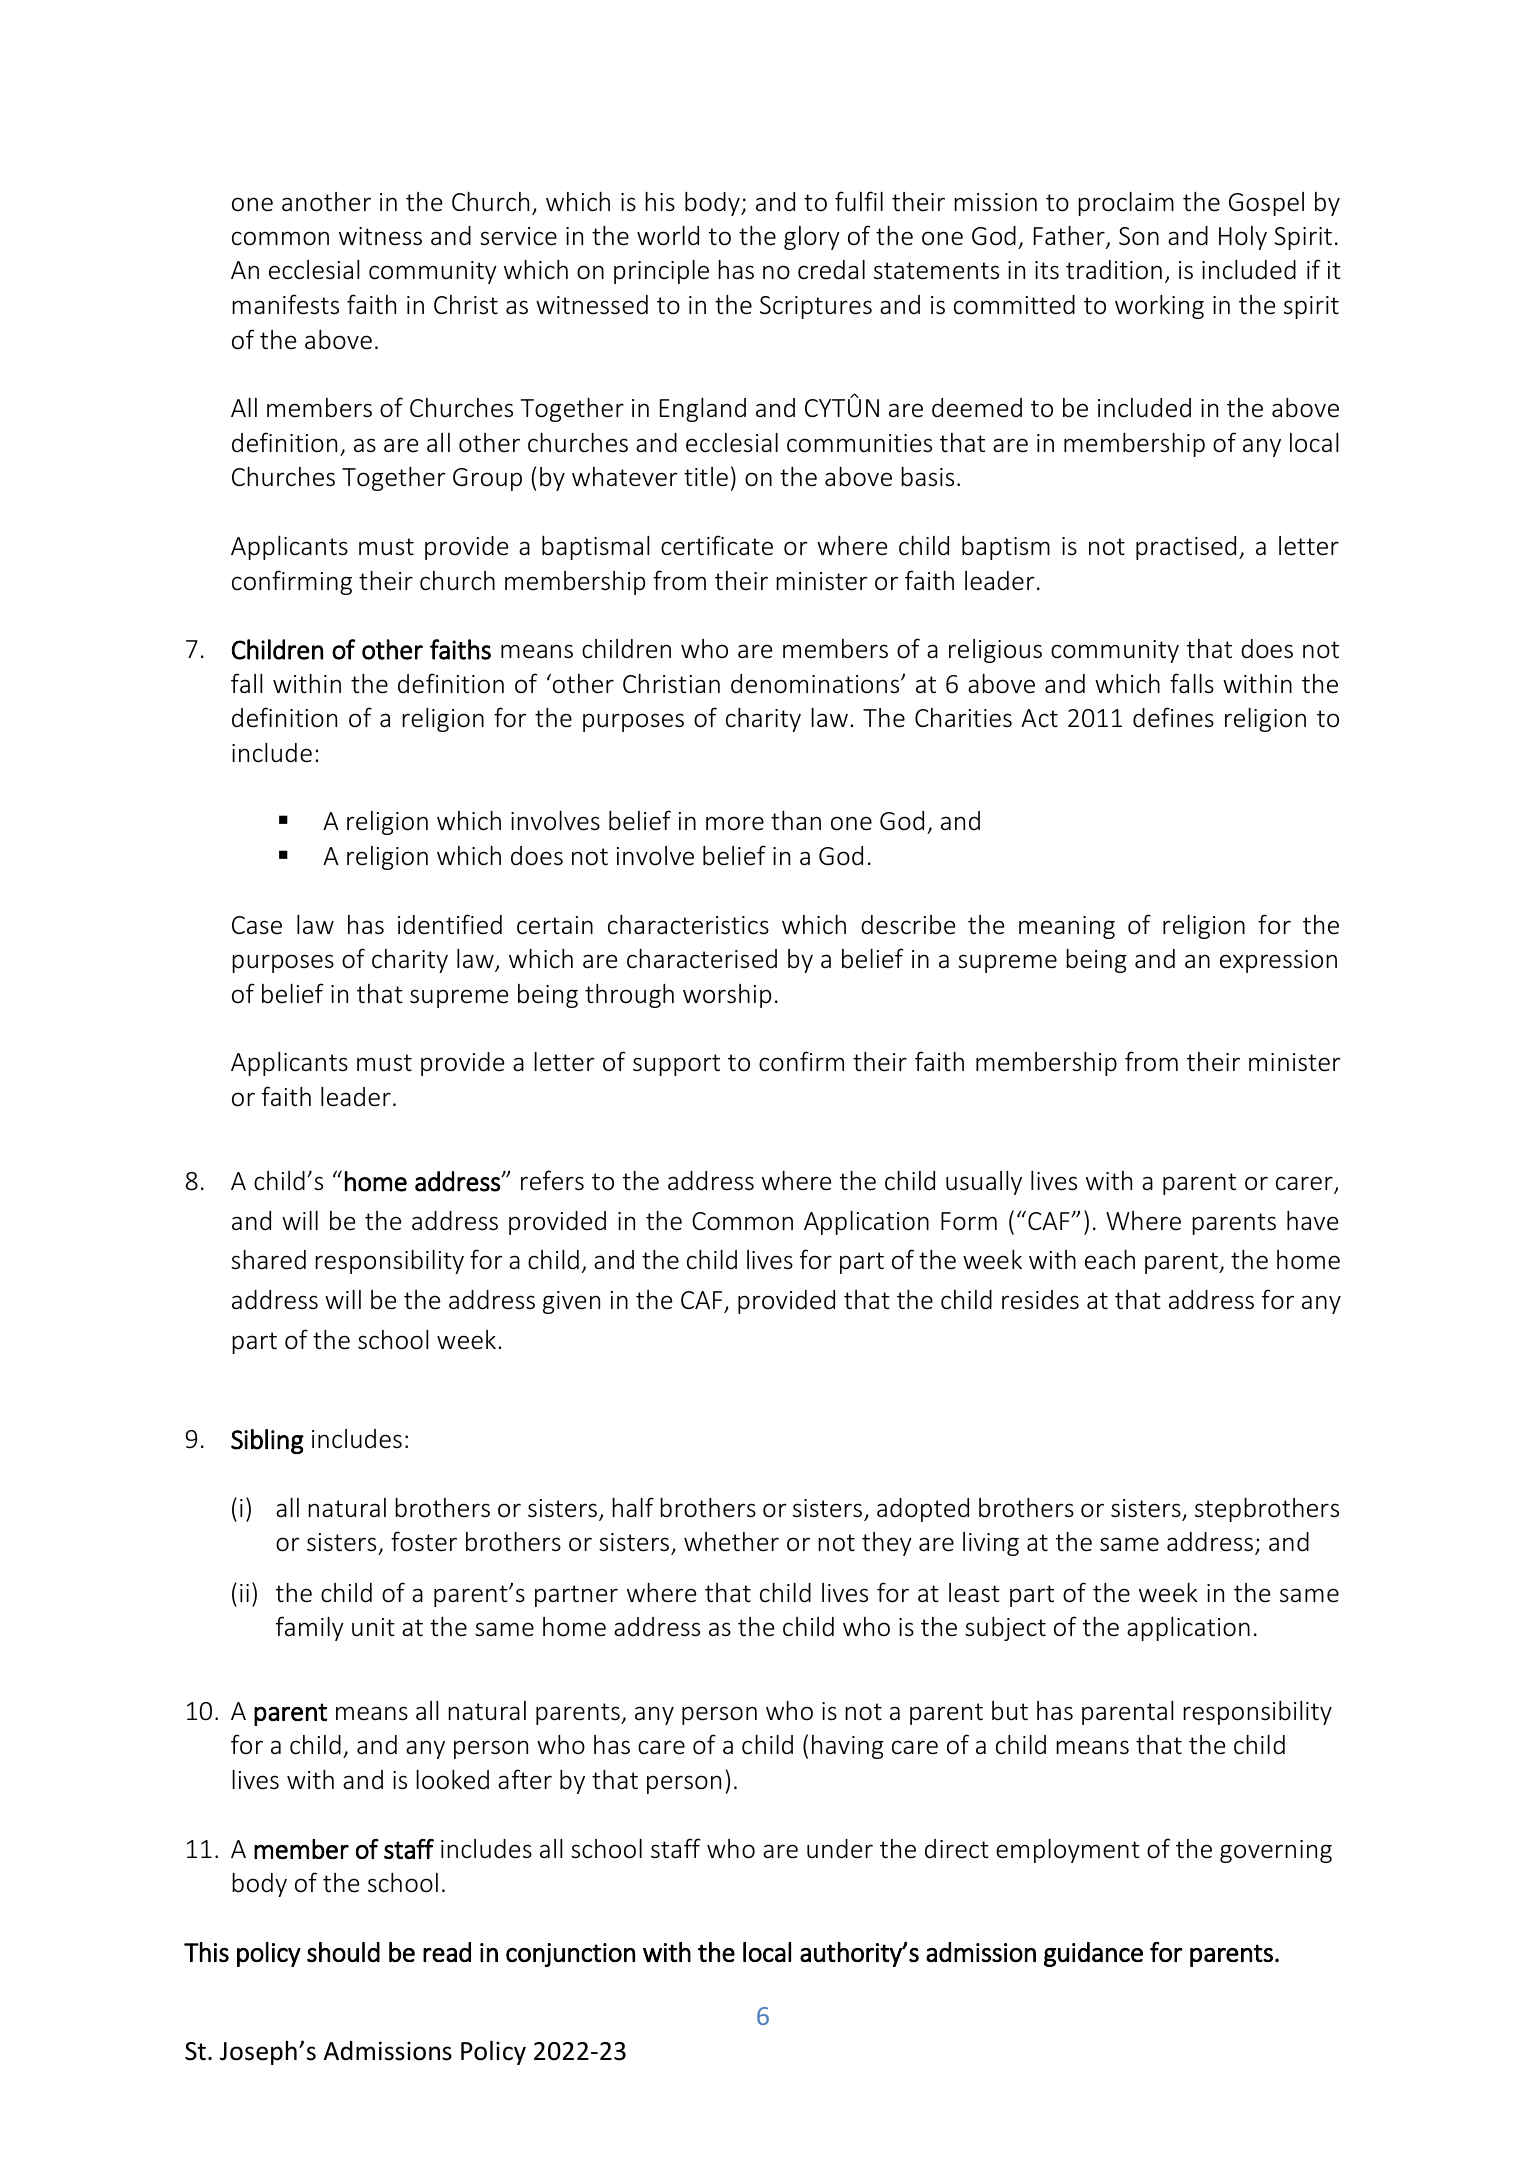 The image size is (1526, 2158). I want to click on should, so click(343, 1952).
